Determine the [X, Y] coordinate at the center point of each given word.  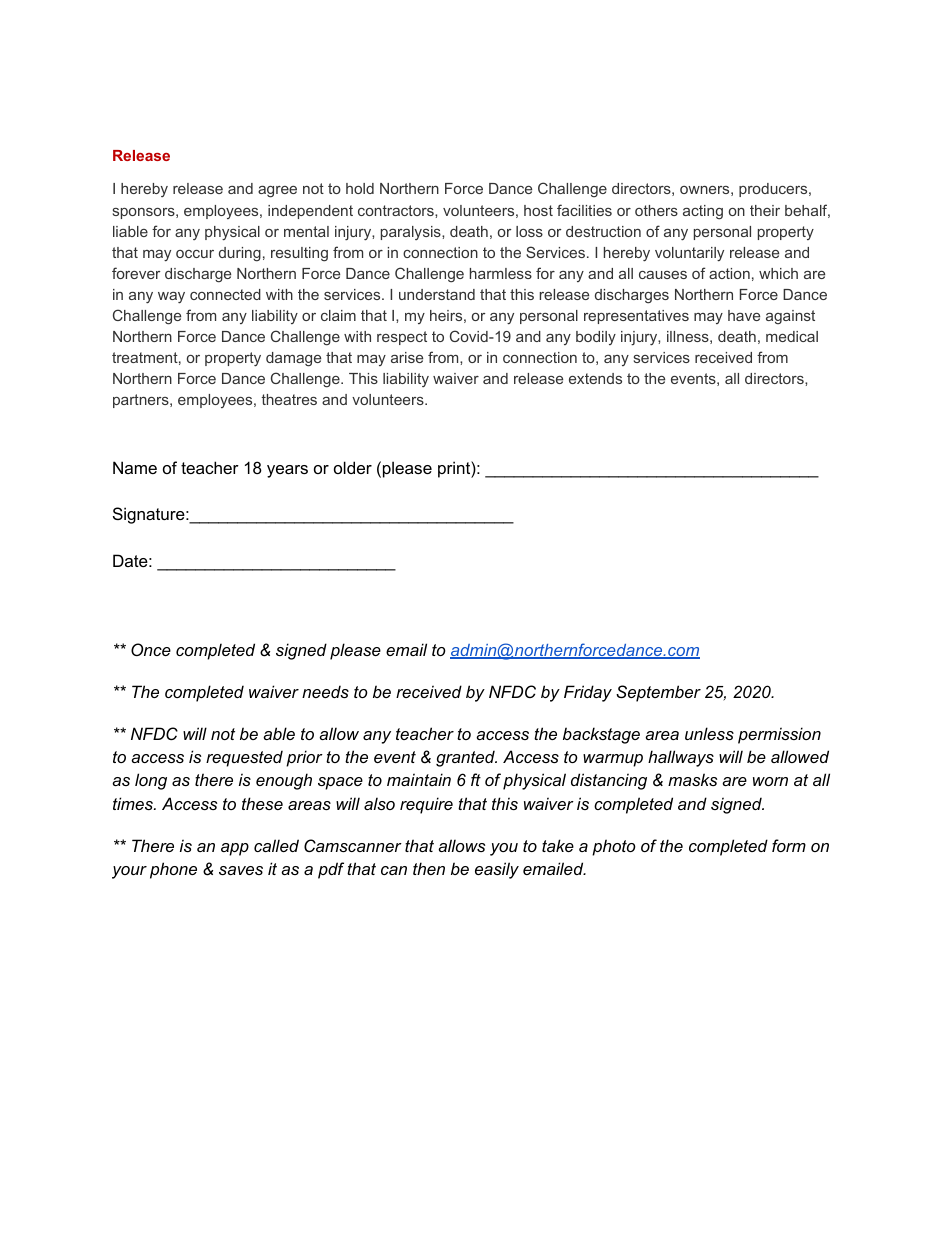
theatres [289, 399]
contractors [397, 210]
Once [151, 649]
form [789, 845]
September [658, 693]
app [235, 849]
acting [703, 212]
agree [277, 192]
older [353, 467]
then [429, 868]
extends [595, 378]
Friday [588, 693]
